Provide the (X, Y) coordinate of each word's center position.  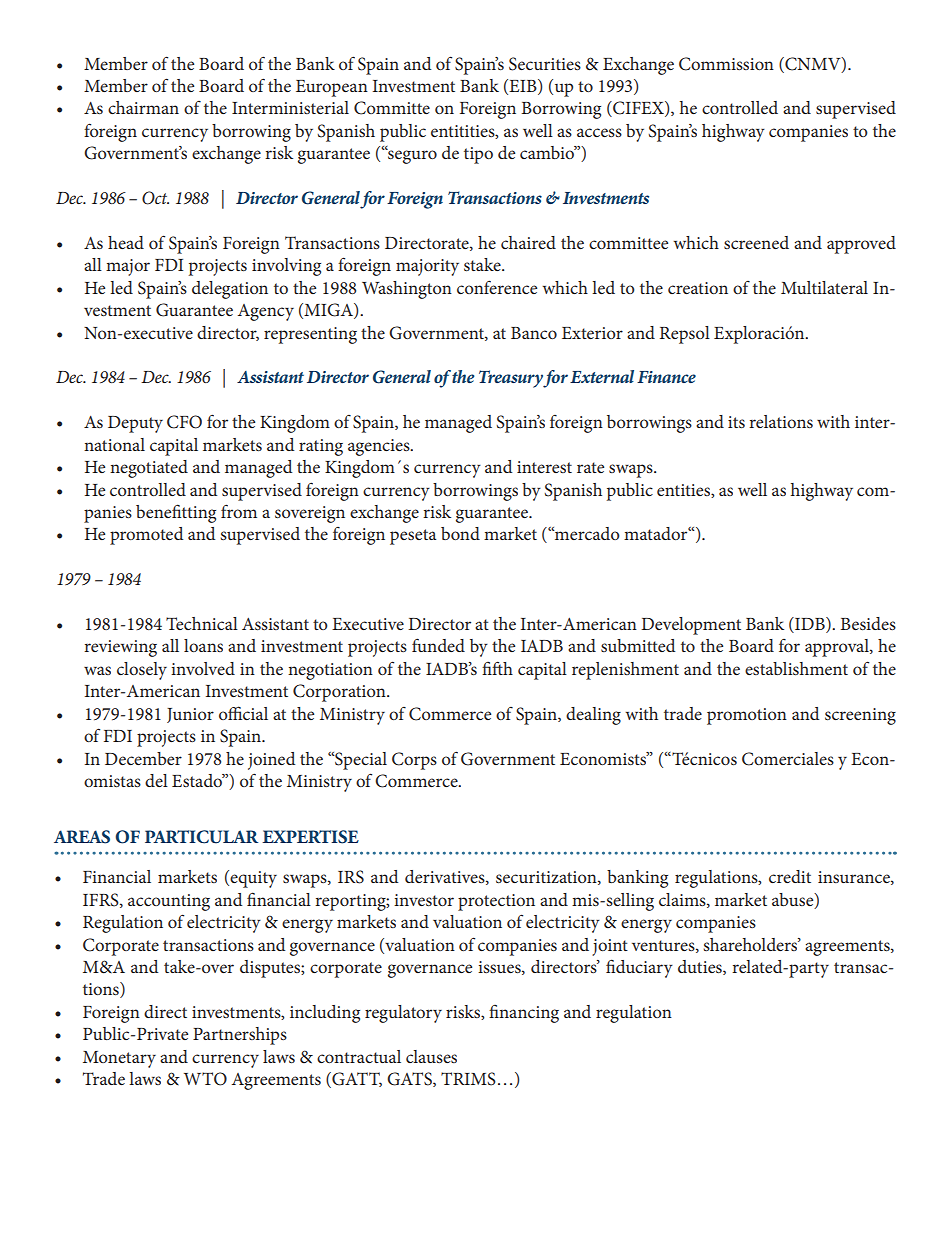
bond (460, 533)
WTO (205, 1079)
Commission (726, 64)
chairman (143, 107)
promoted (146, 536)
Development (691, 626)
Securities (545, 64)
